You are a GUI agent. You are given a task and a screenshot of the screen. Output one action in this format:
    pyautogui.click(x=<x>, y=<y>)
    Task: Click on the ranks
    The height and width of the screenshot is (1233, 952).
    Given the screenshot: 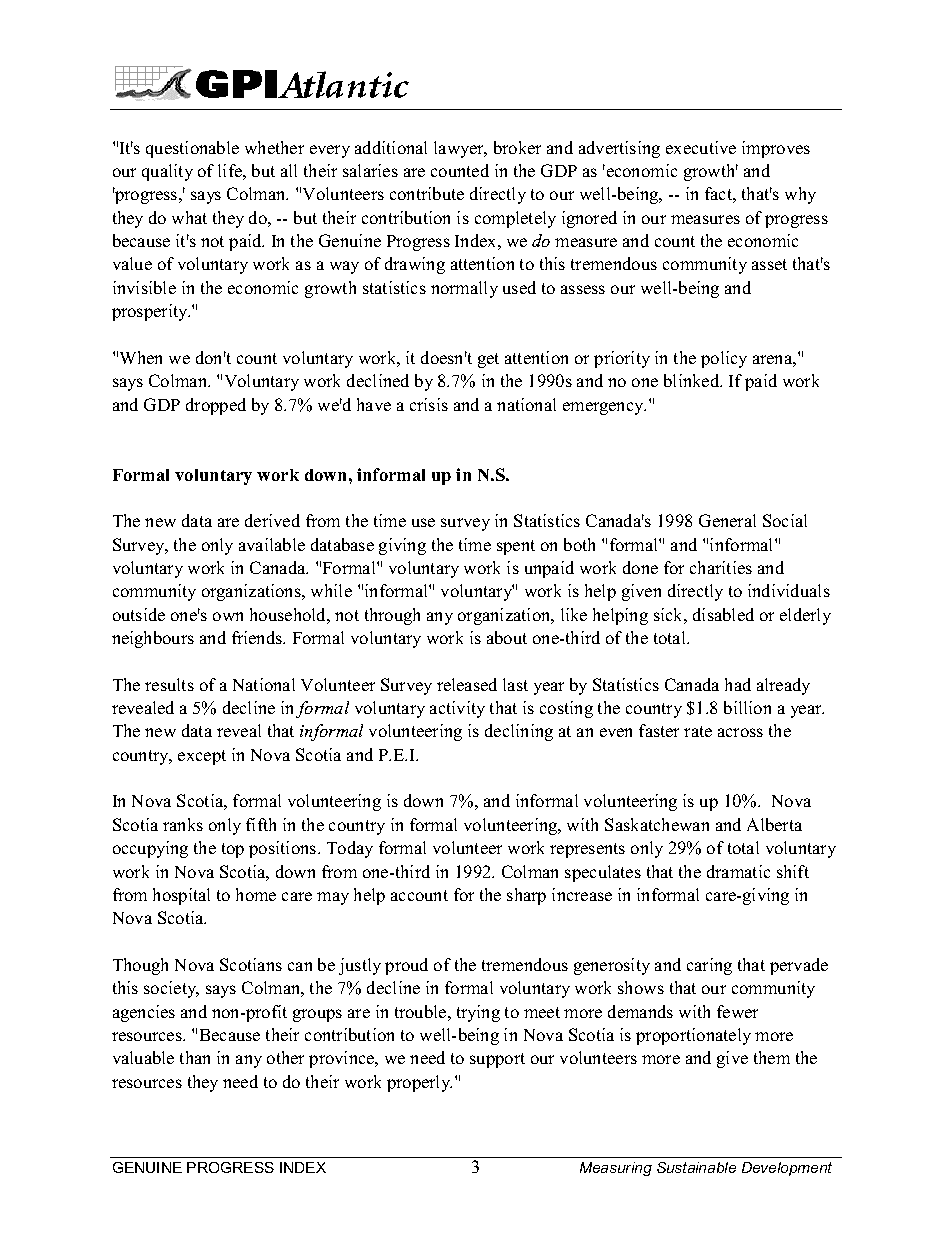 What is the action you would take?
    pyautogui.click(x=183, y=824)
